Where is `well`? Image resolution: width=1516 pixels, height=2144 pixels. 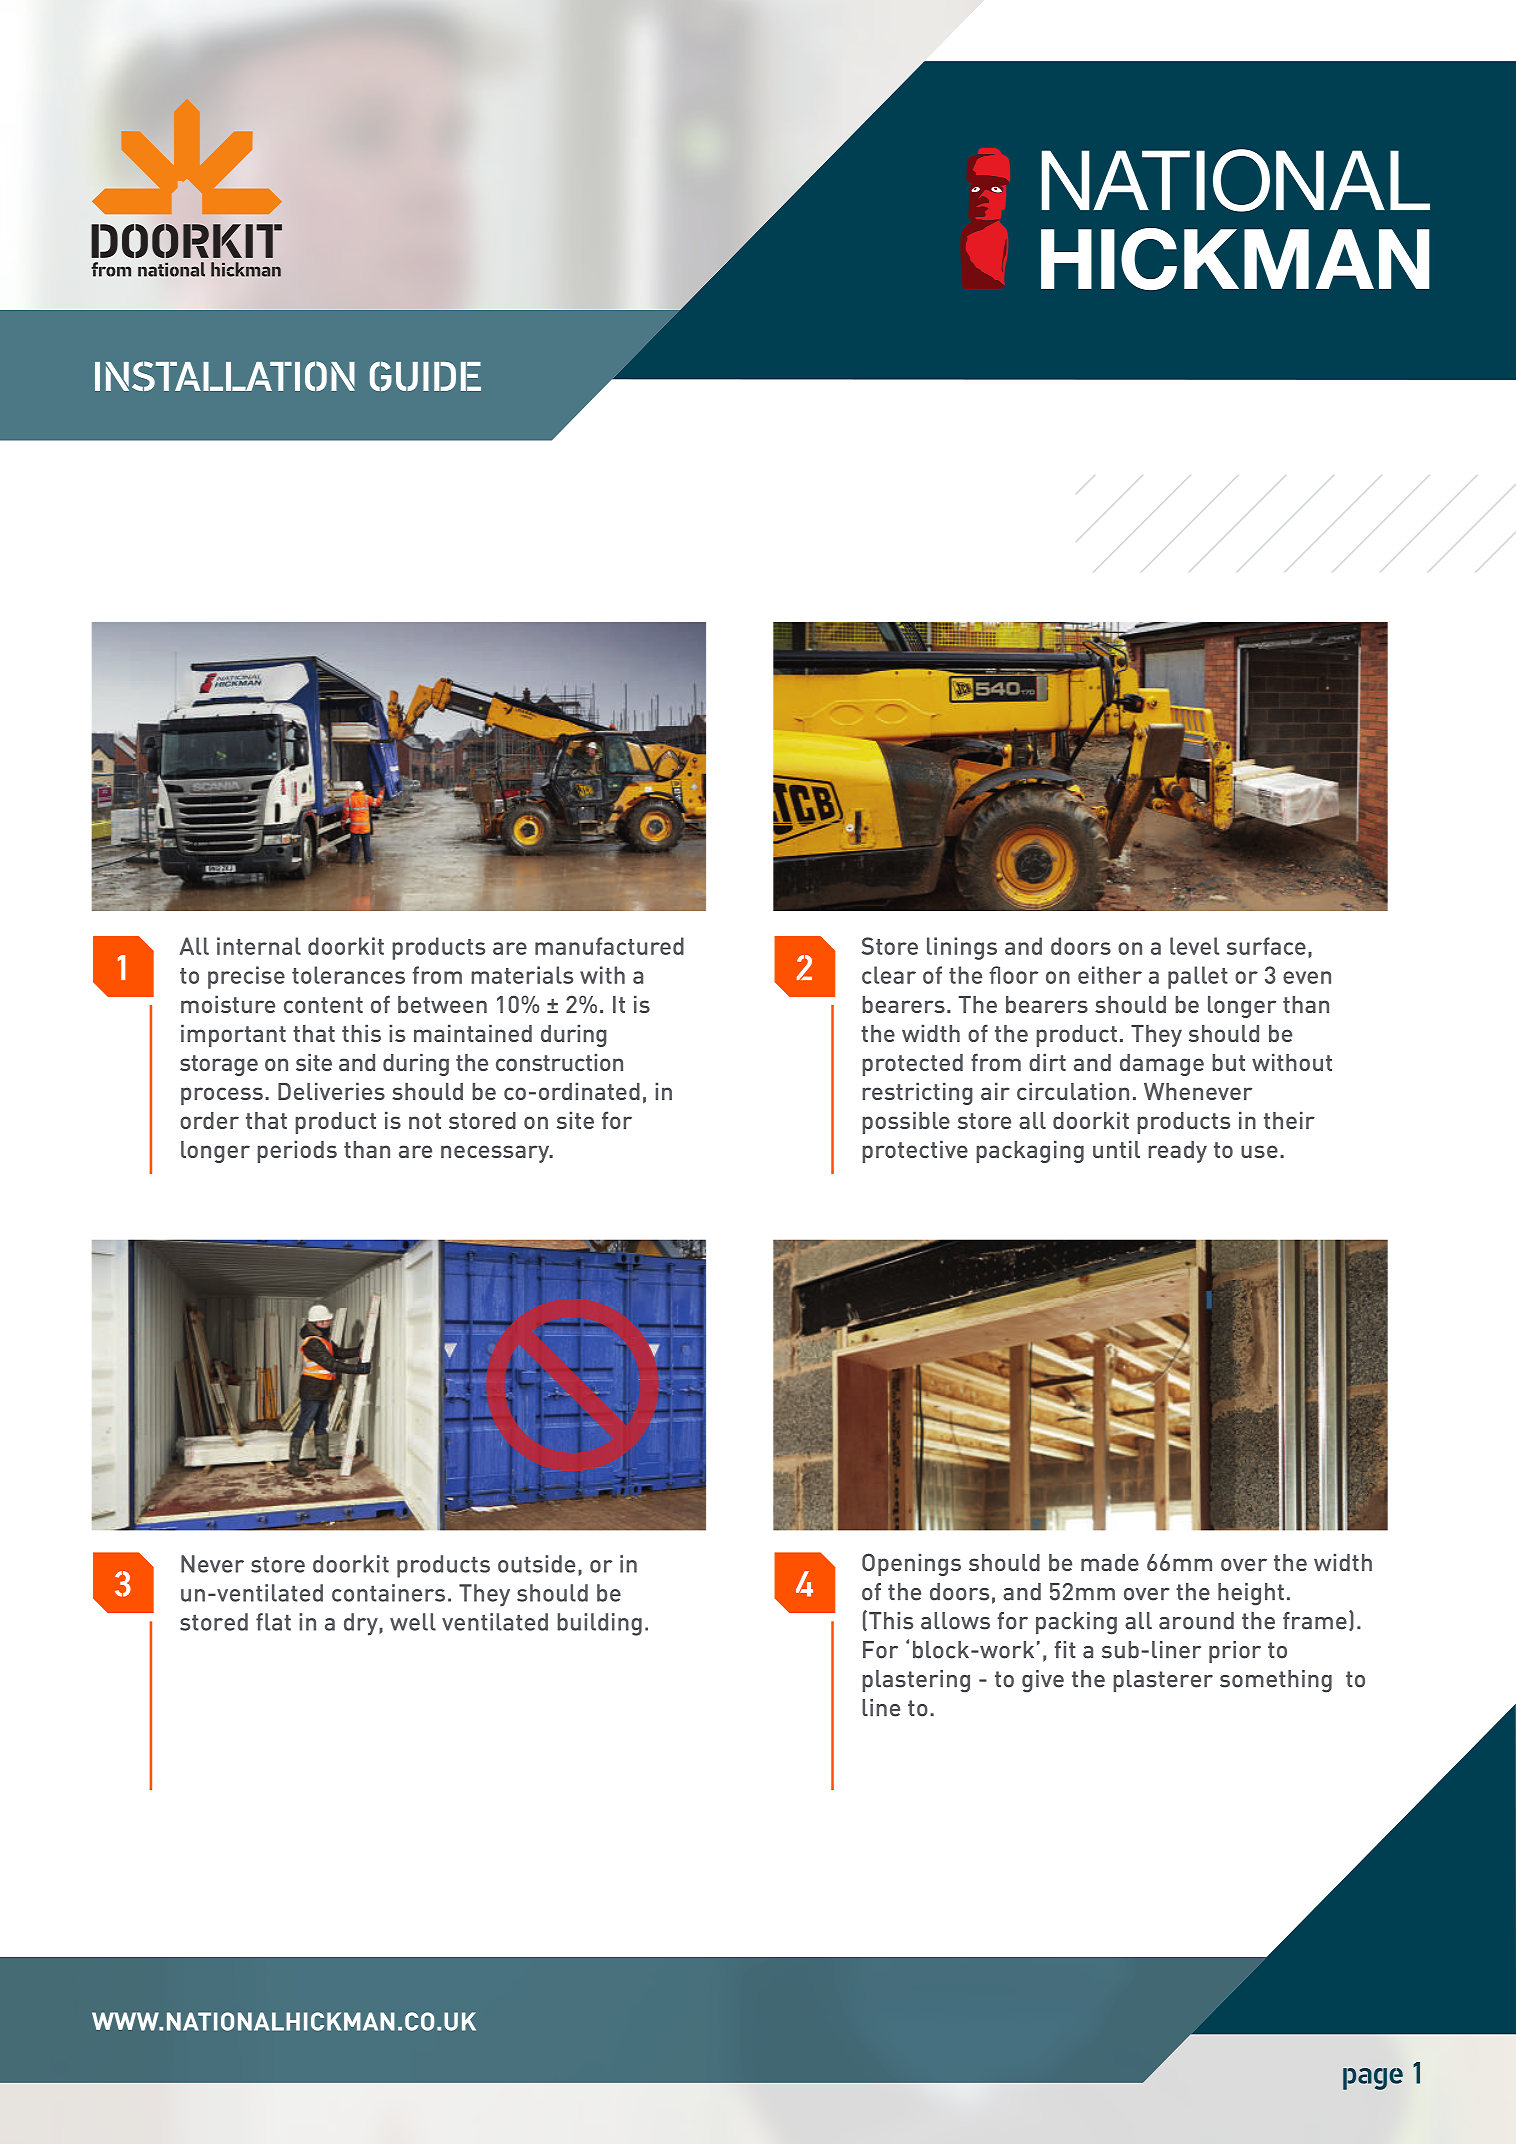 well is located at coordinates (413, 1622).
